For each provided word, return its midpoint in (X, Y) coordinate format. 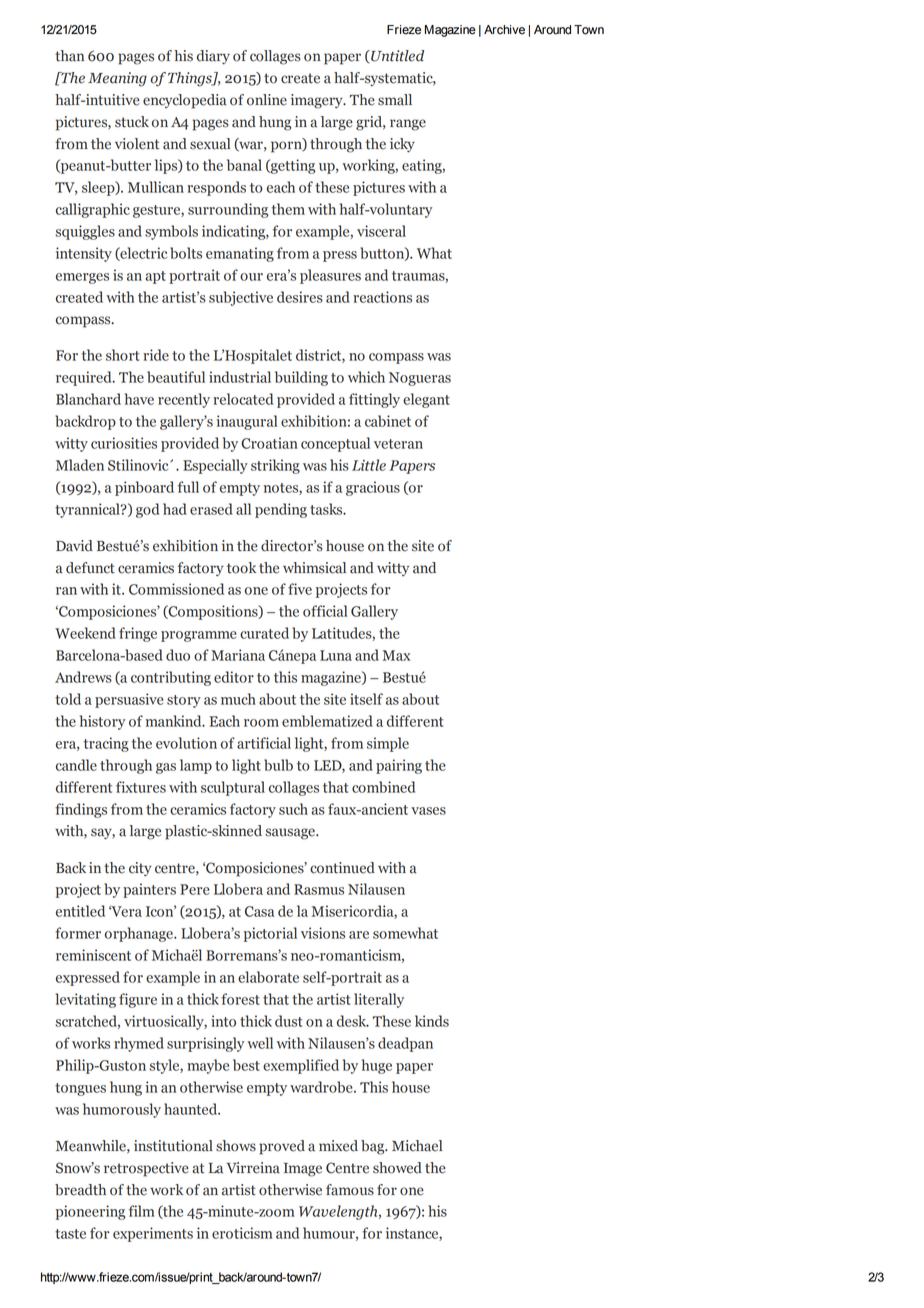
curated (264, 633)
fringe (138, 634)
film (142, 1211)
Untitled (396, 56)
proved (282, 1147)
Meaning (117, 79)
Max (396, 655)
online (267, 100)
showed (397, 1168)
